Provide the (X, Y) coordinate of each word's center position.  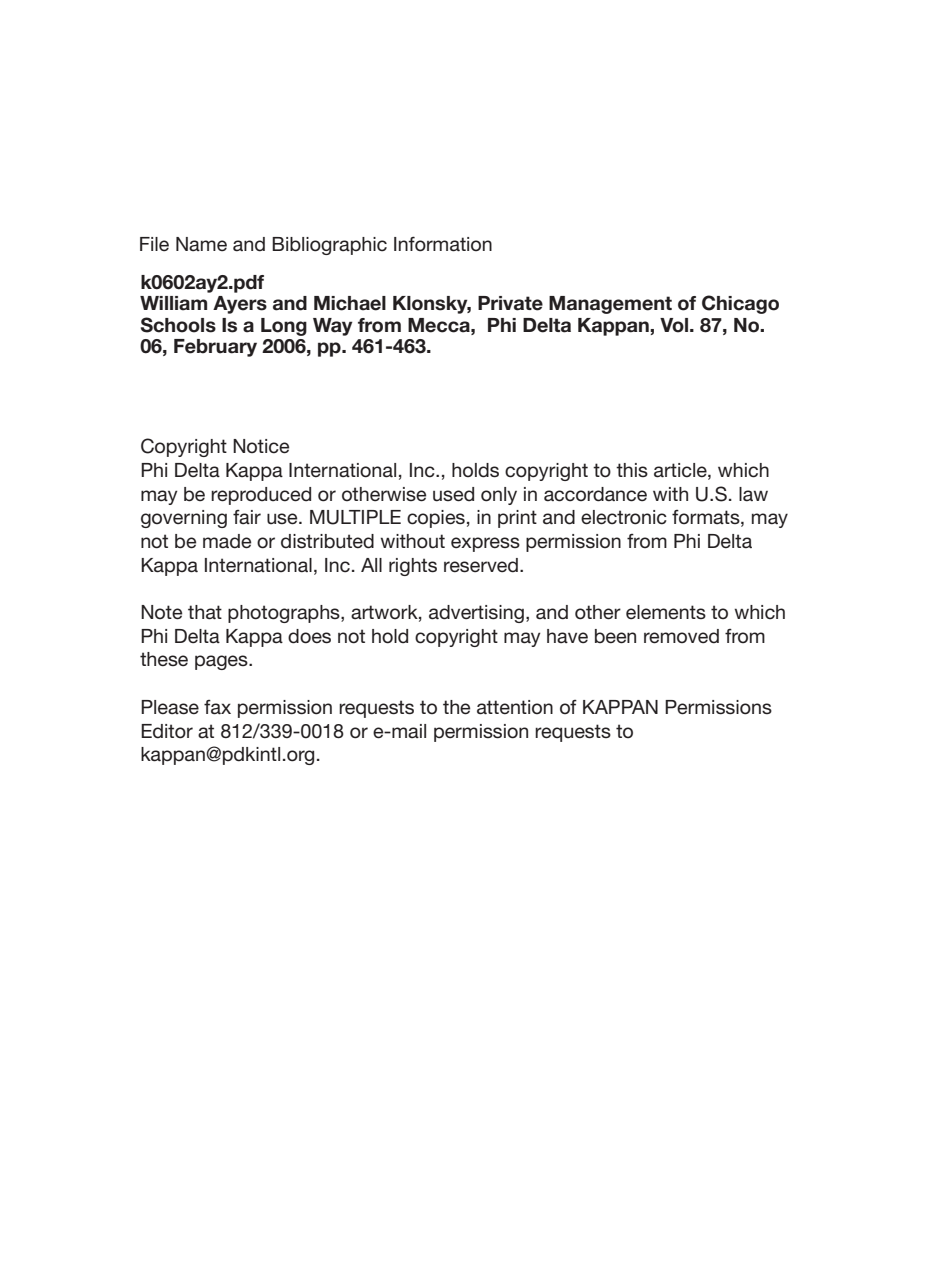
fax (217, 707)
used (453, 494)
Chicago (740, 304)
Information (443, 244)
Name (201, 244)
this (632, 470)
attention (515, 707)
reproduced (261, 496)
